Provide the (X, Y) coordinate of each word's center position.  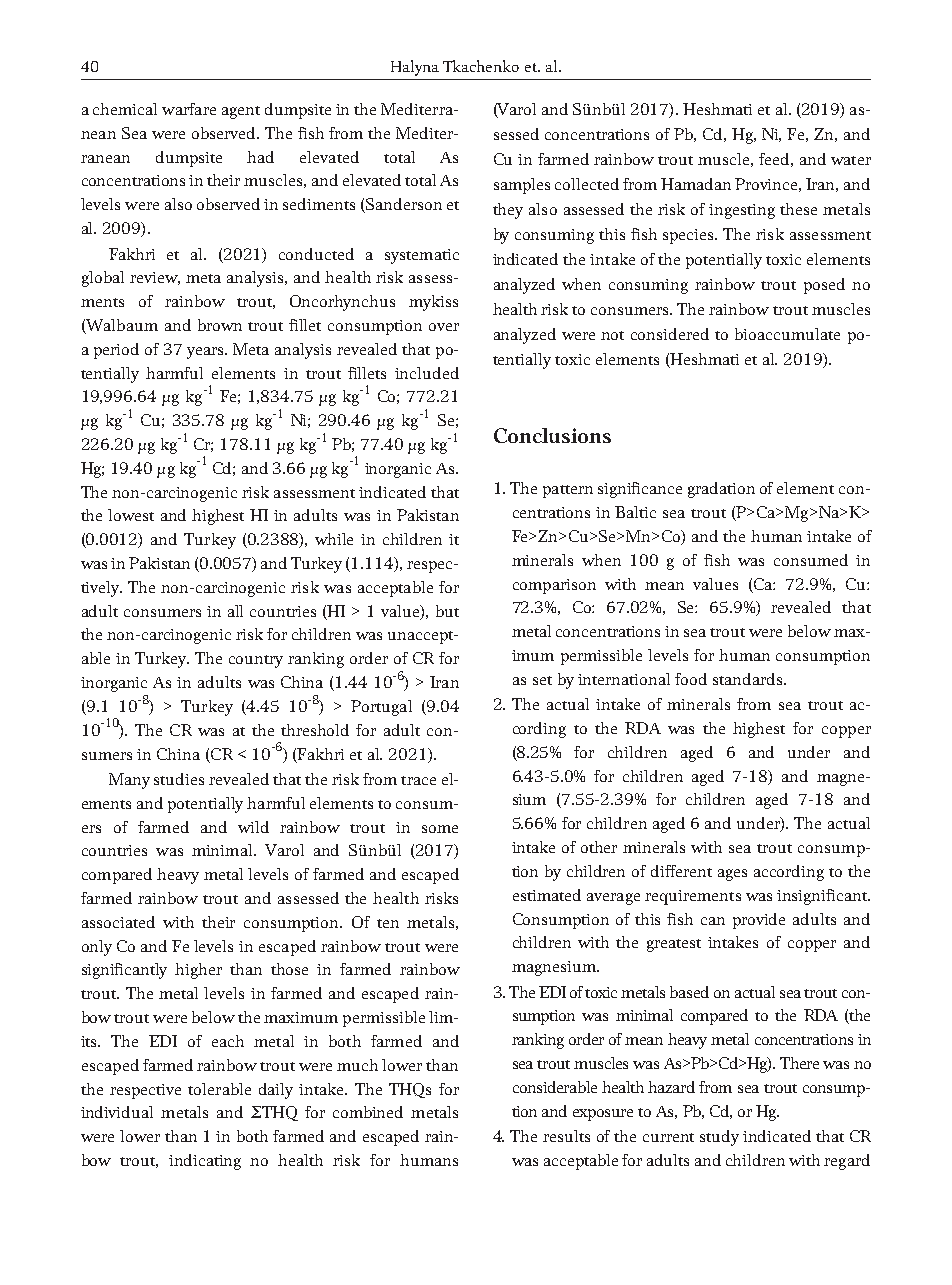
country (256, 661)
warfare (189, 109)
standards (749, 679)
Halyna (415, 68)
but (447, 611)
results (566, 1136)
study (719, 1138)
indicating (205, 1162)
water (851, 160)
